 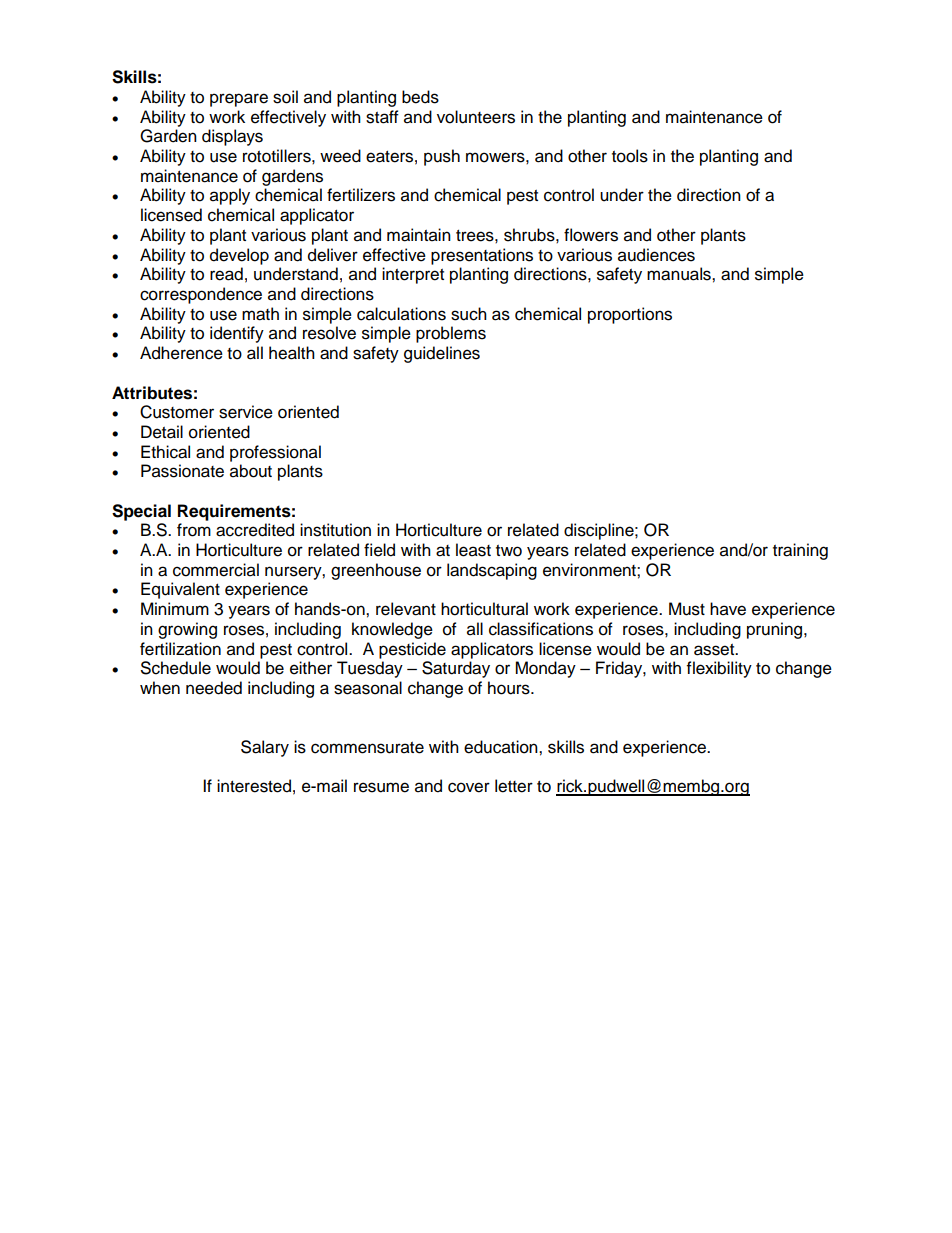 I want to click on volunteers, so click(x=476, y=117).
